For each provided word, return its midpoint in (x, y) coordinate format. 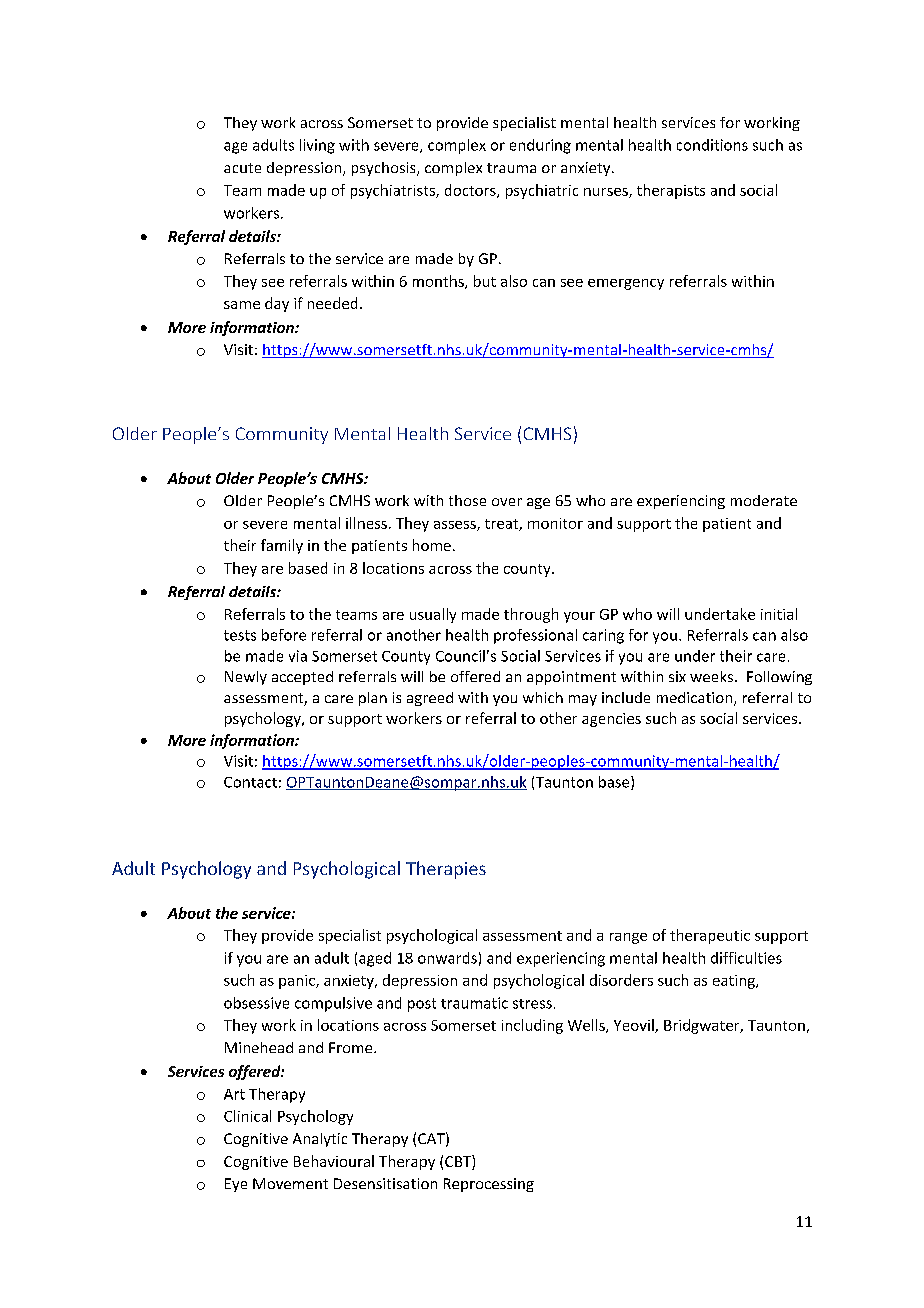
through (531, 615)
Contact (250, 782)
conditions (712, 145)
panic (298, 982)
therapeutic (710, 936)
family (282, 546)
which (543, 697)
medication (696, 699)
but (485, 281)
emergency (626, 284)
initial (779, 614)
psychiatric (542, 191)
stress (532, 1004)
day (277, 304)
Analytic (320, 1140)
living (317, 146)
